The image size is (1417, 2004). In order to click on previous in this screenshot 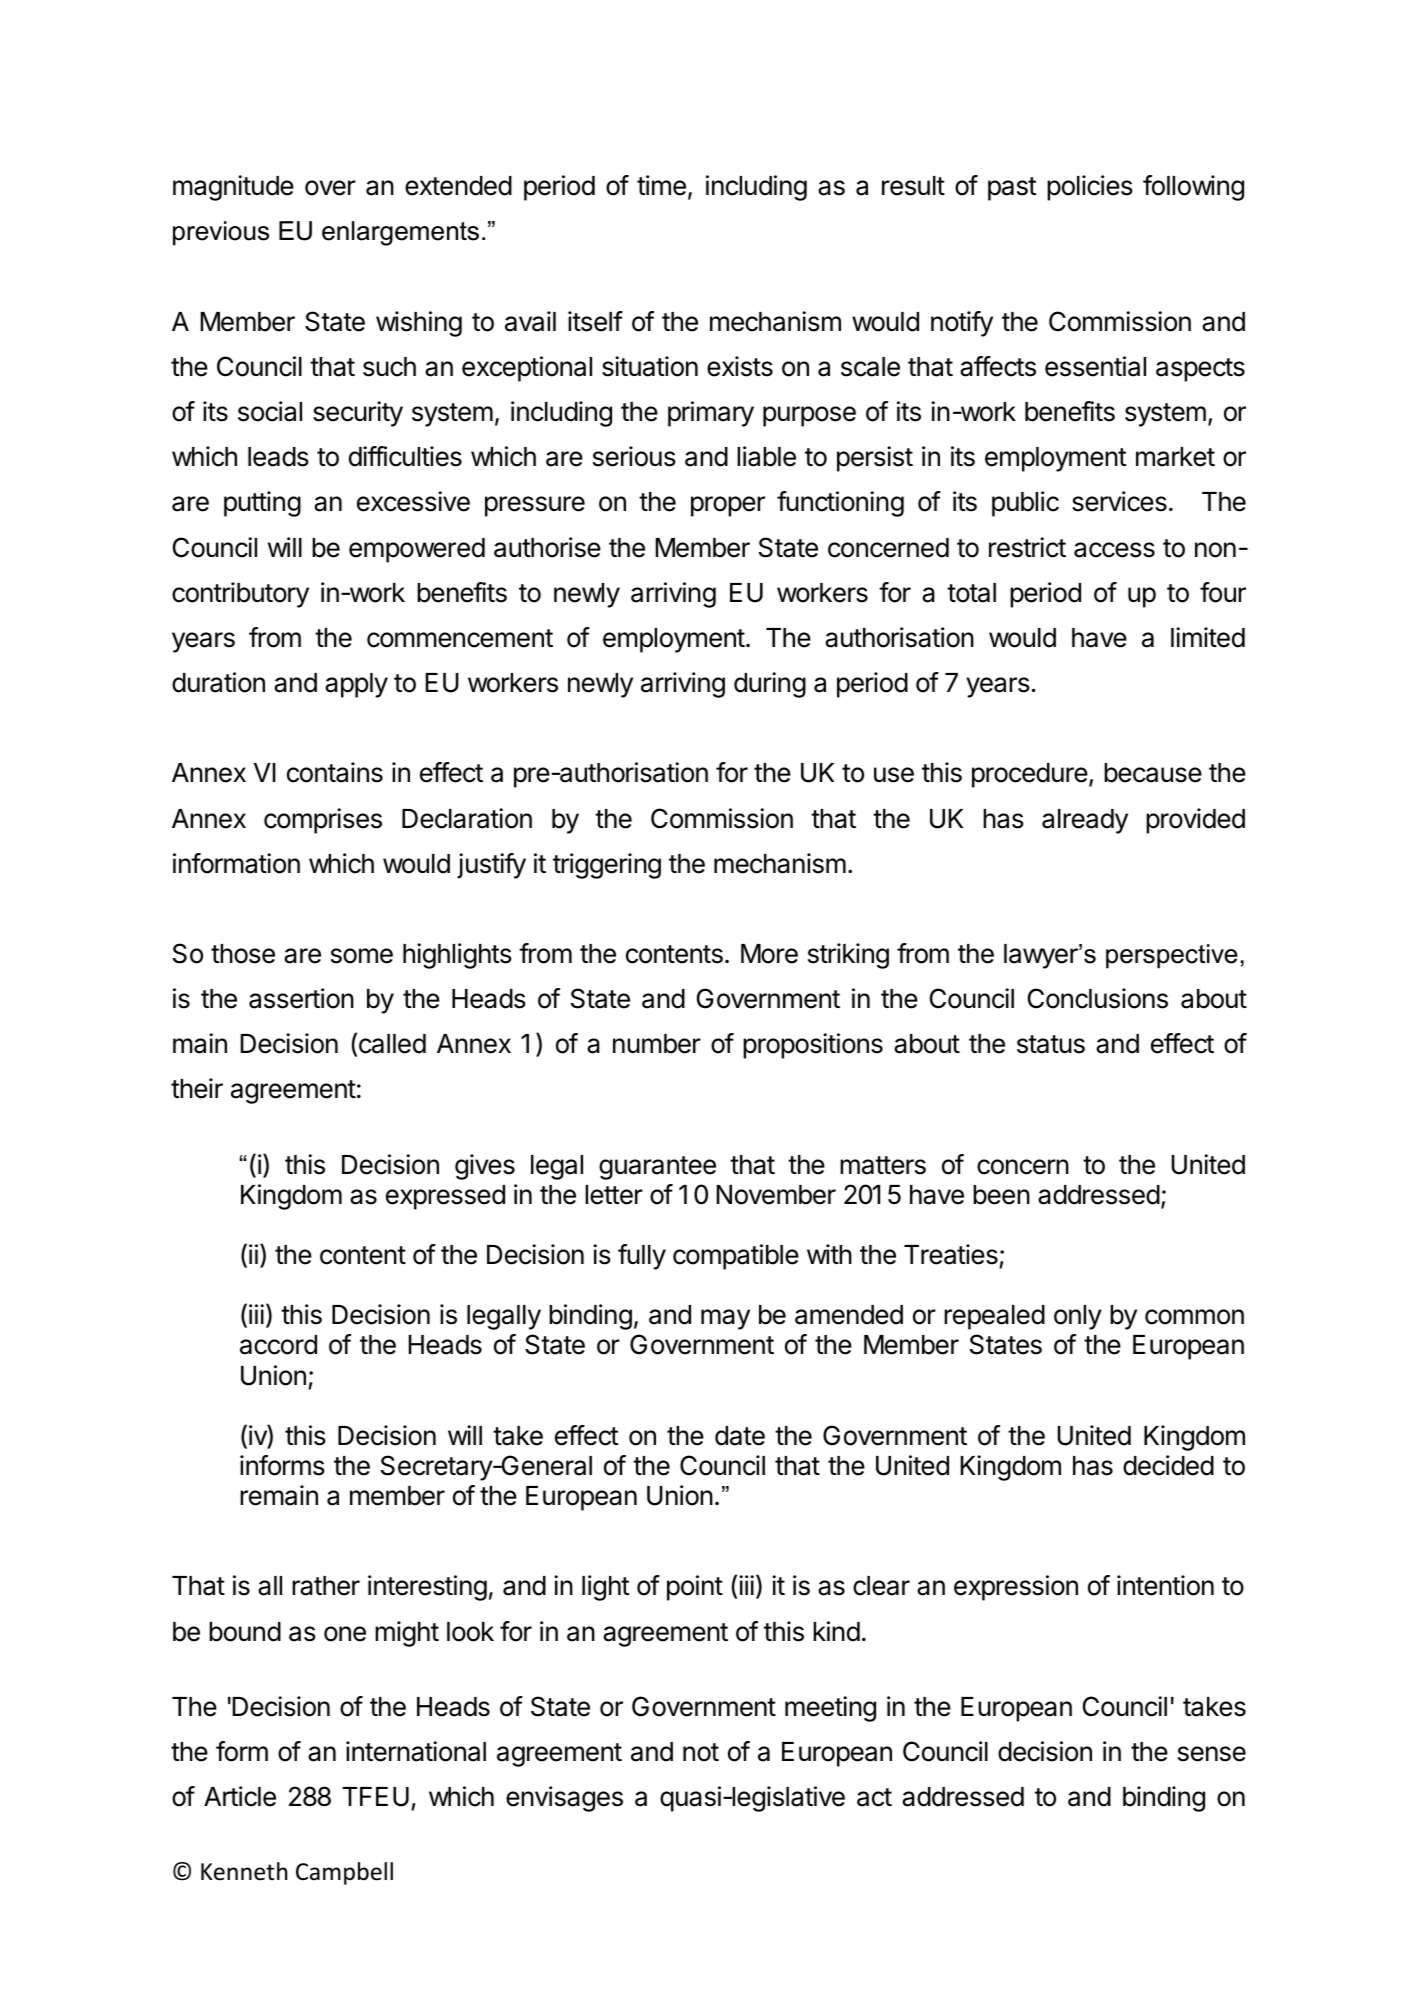, I will do `click(221, 233)`.
